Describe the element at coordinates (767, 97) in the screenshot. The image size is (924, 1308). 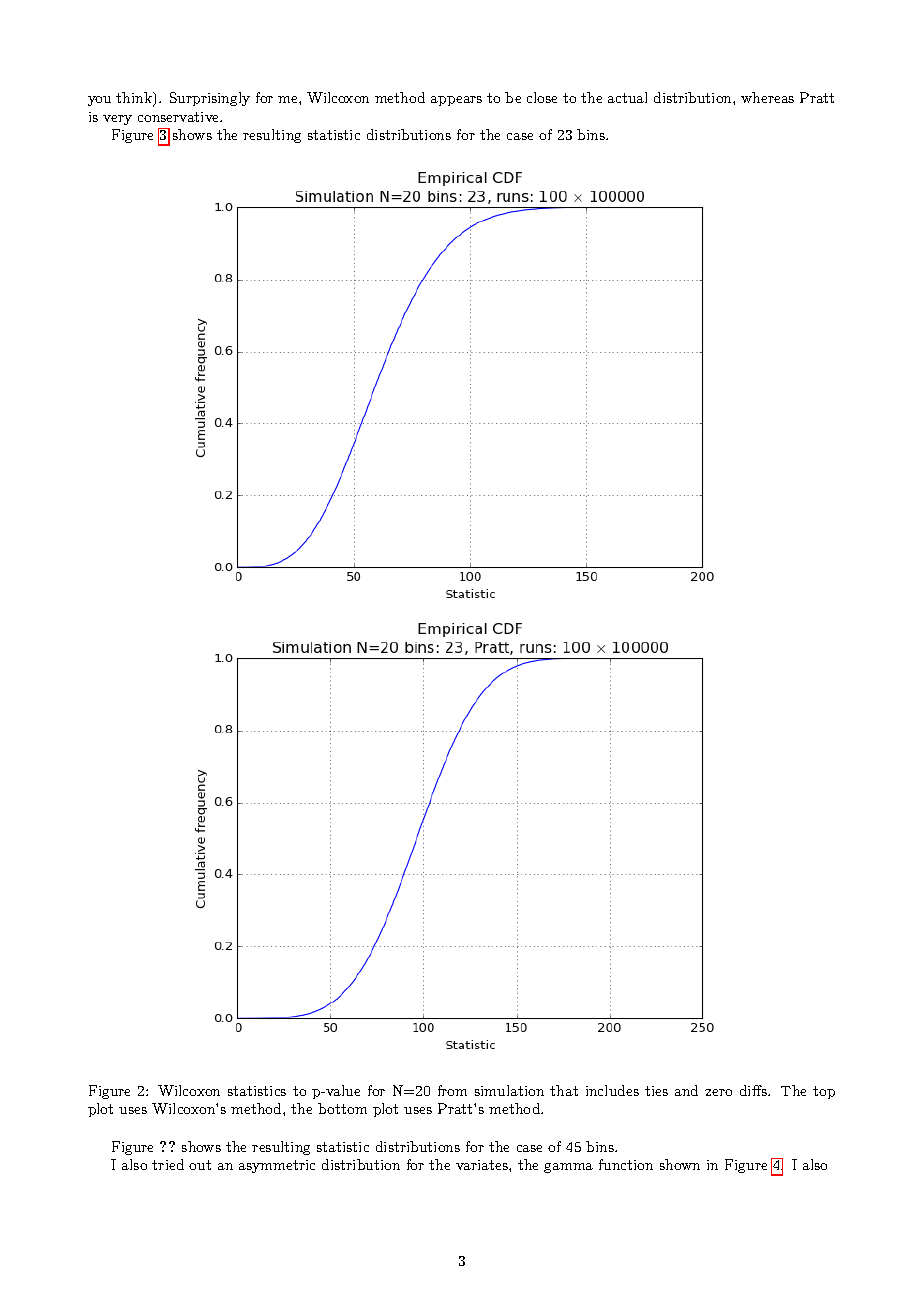
I see `whereas` at that location.
